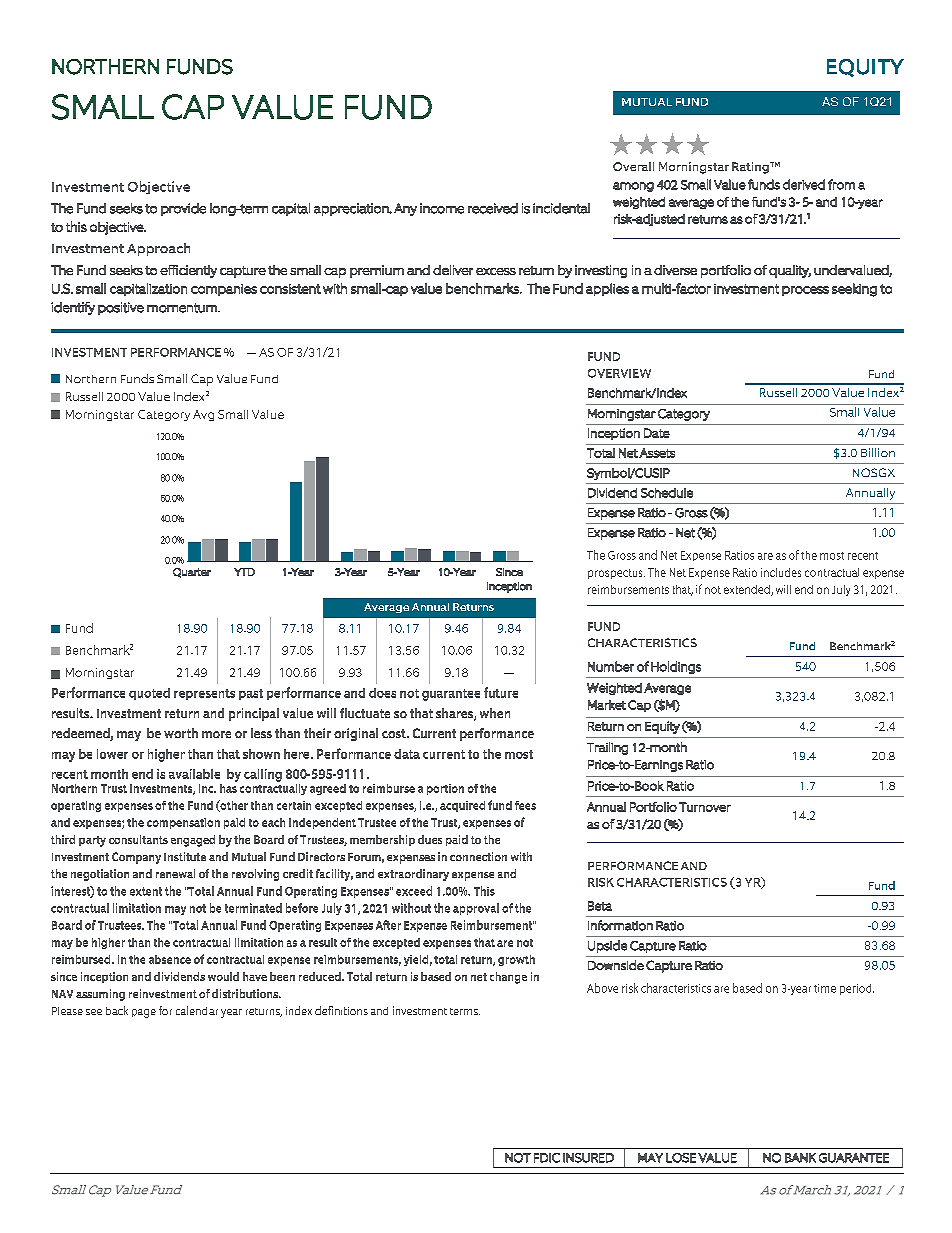 The width and height of the screenshot is (952, 1233). What do you see at coordinates (493, 208) in the screenshot?
I see `received` at bounding box center [493, 208].
